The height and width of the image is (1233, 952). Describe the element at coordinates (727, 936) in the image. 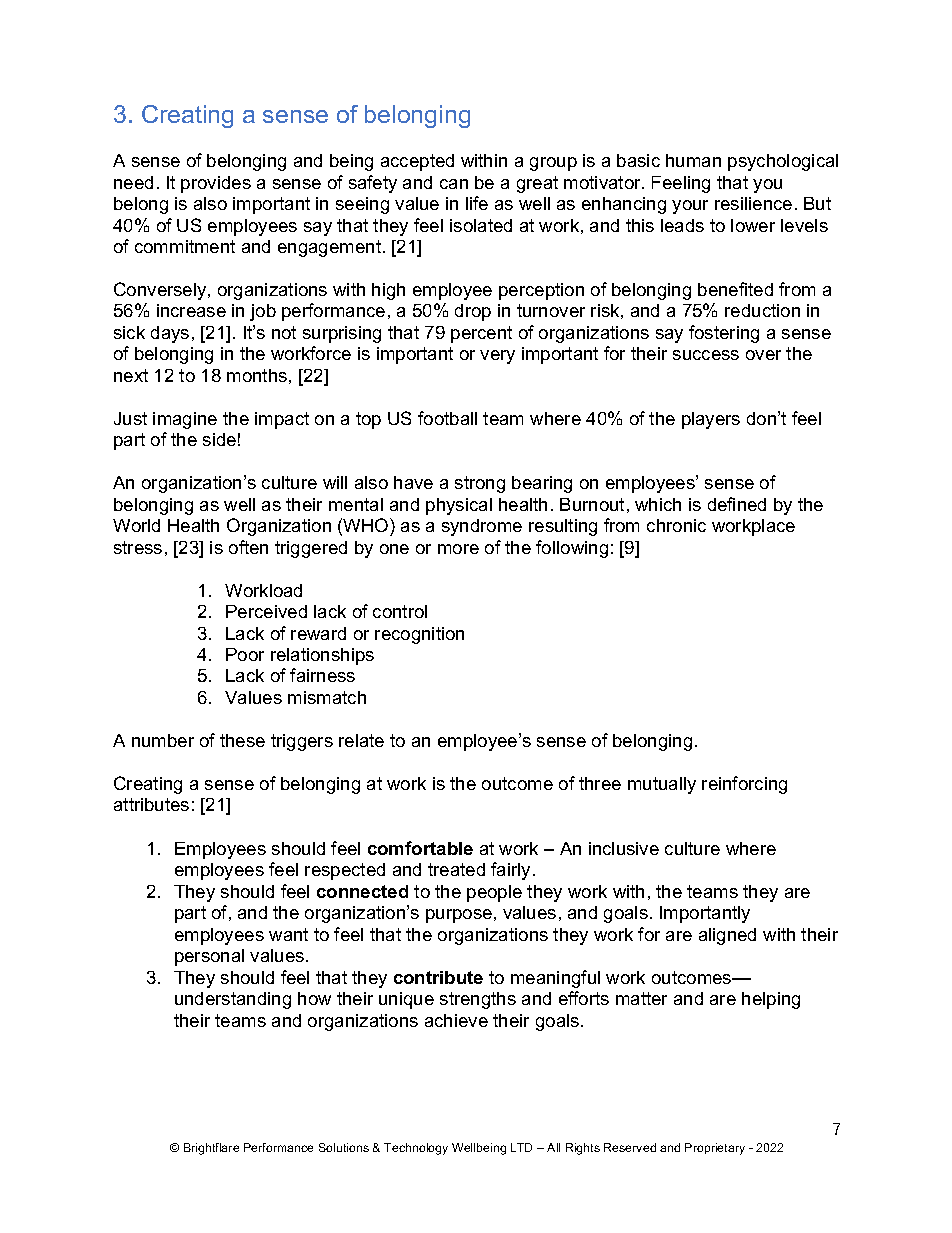

I see `aligned` at that location.
